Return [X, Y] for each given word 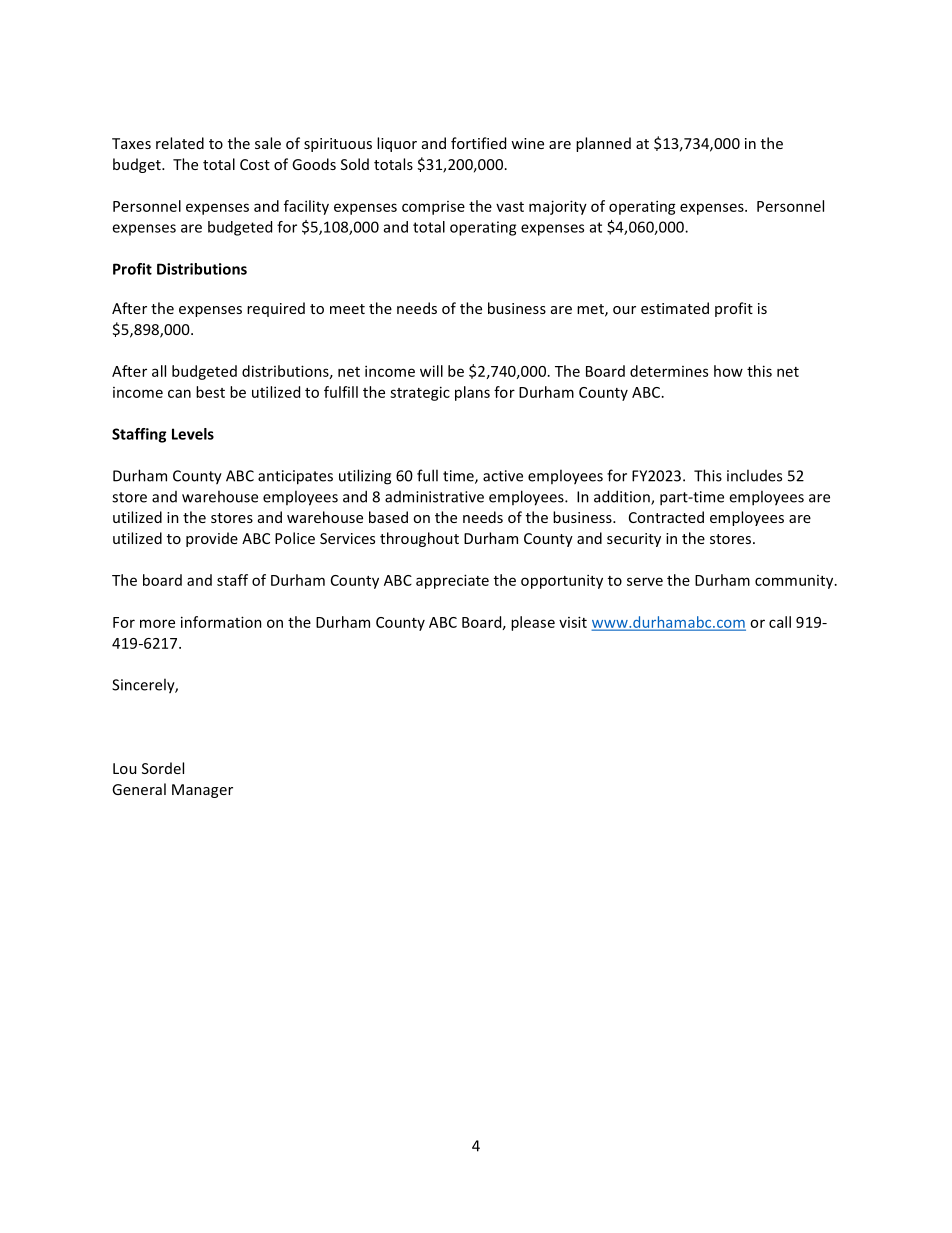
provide [212, 539]
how [728, 371]
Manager [202, 791]
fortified [478, 143]
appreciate [452, 581]
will [431, 371]
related [180, 143]
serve [645, 581]
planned [603, 144]
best [210, 392]
